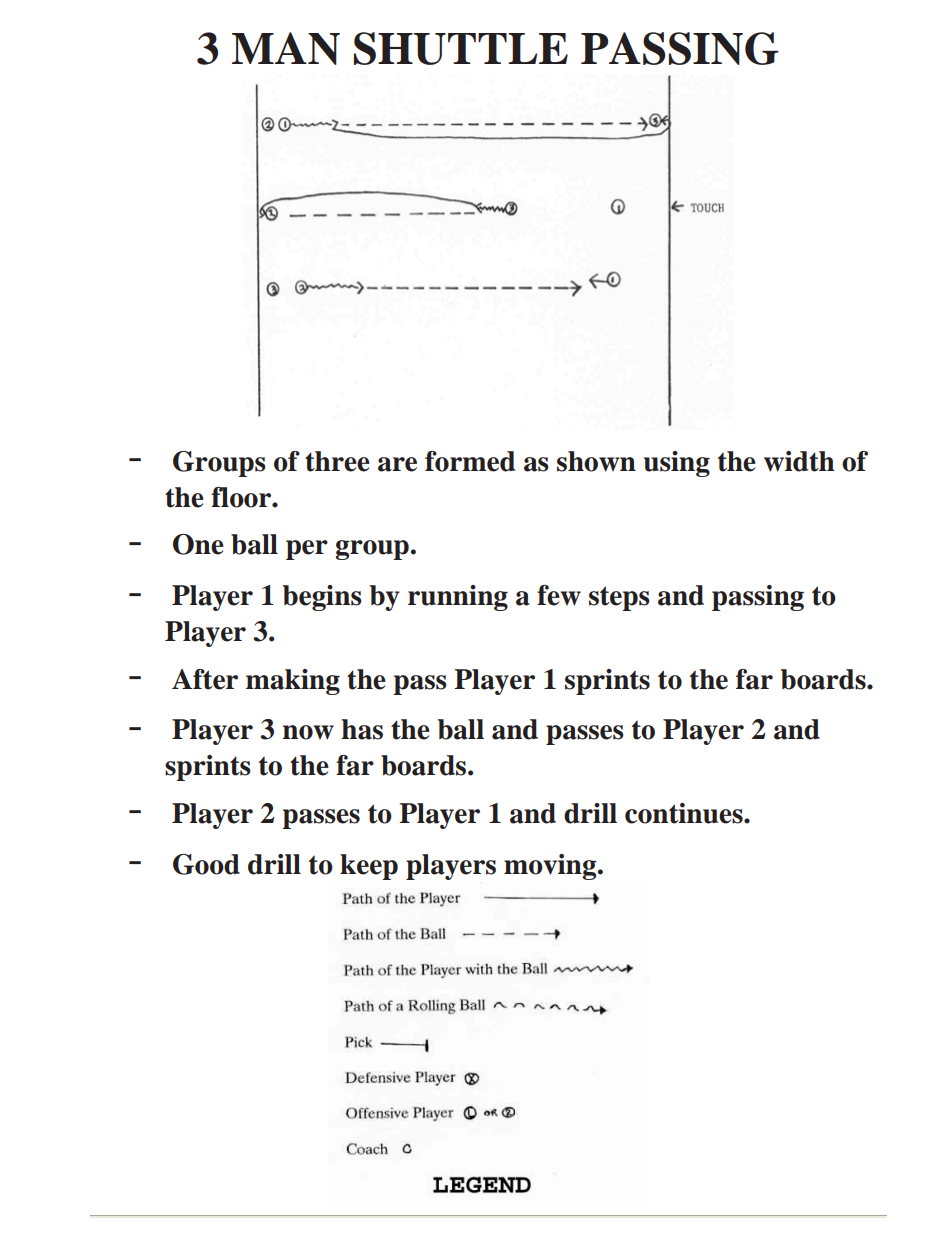  Describe the element at coordinates (286, 48) in the screenshot. I see `MAN` at that location.
